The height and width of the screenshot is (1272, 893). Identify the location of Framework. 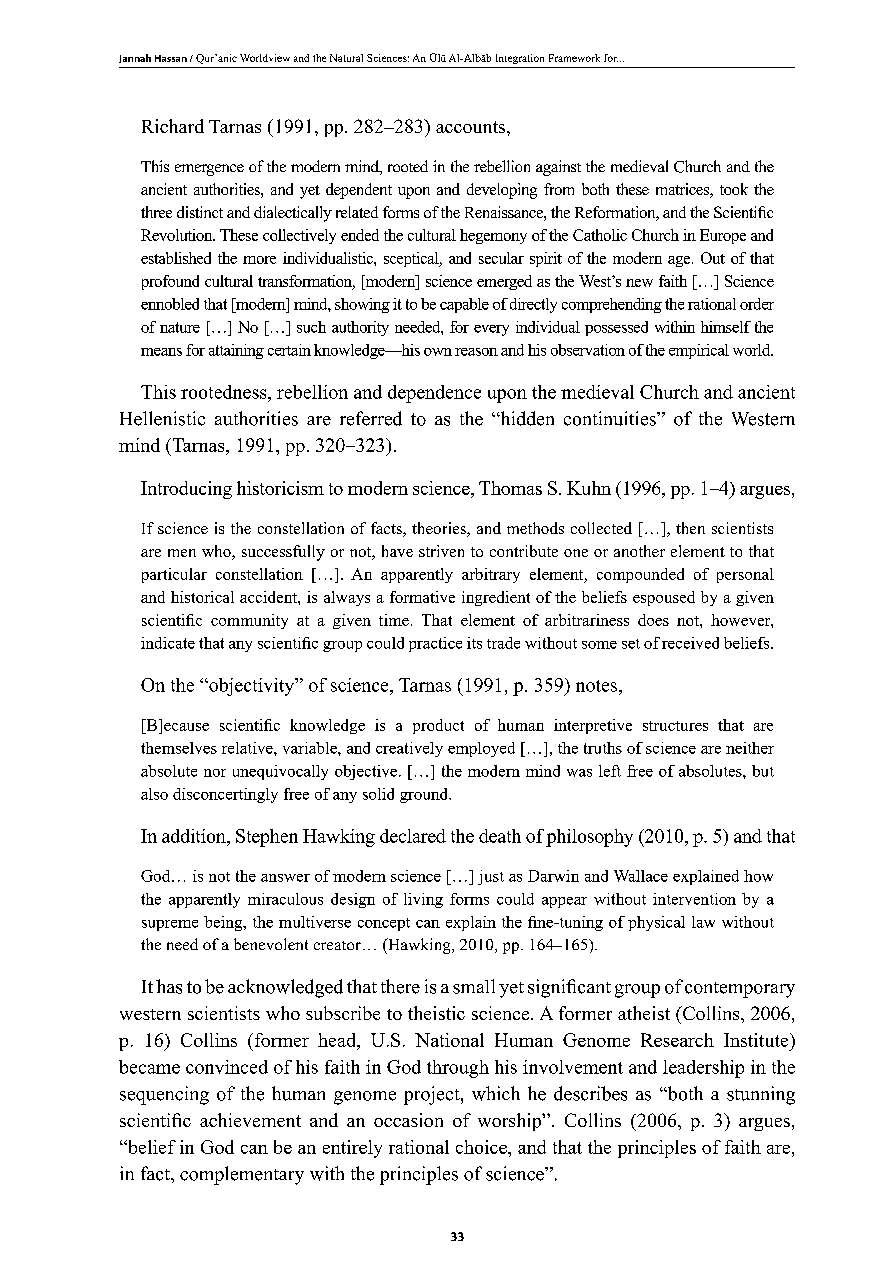
(574, 58).
